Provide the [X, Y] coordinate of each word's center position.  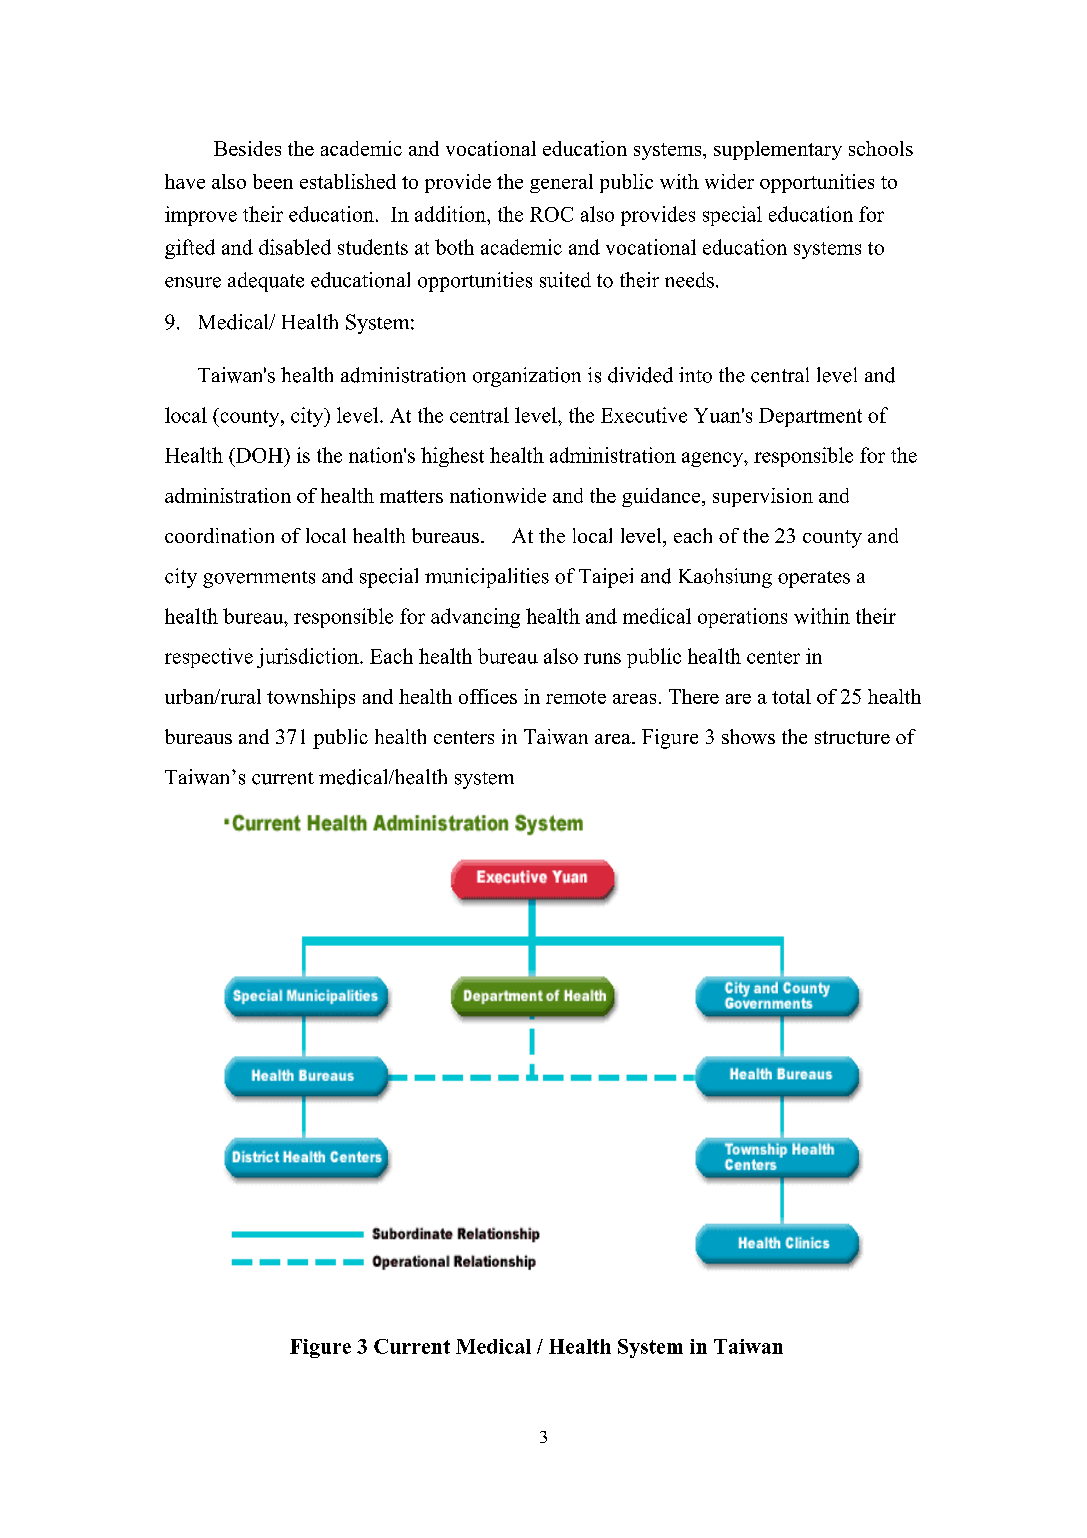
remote [576, 697]
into [695, 375]
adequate [266, 282]
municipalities [487, 578]
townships [311, 698]
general [561, 183]
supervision [763, 497]
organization [527, 377]
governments [259, 579]
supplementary [778, 150]
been [273, 181]
